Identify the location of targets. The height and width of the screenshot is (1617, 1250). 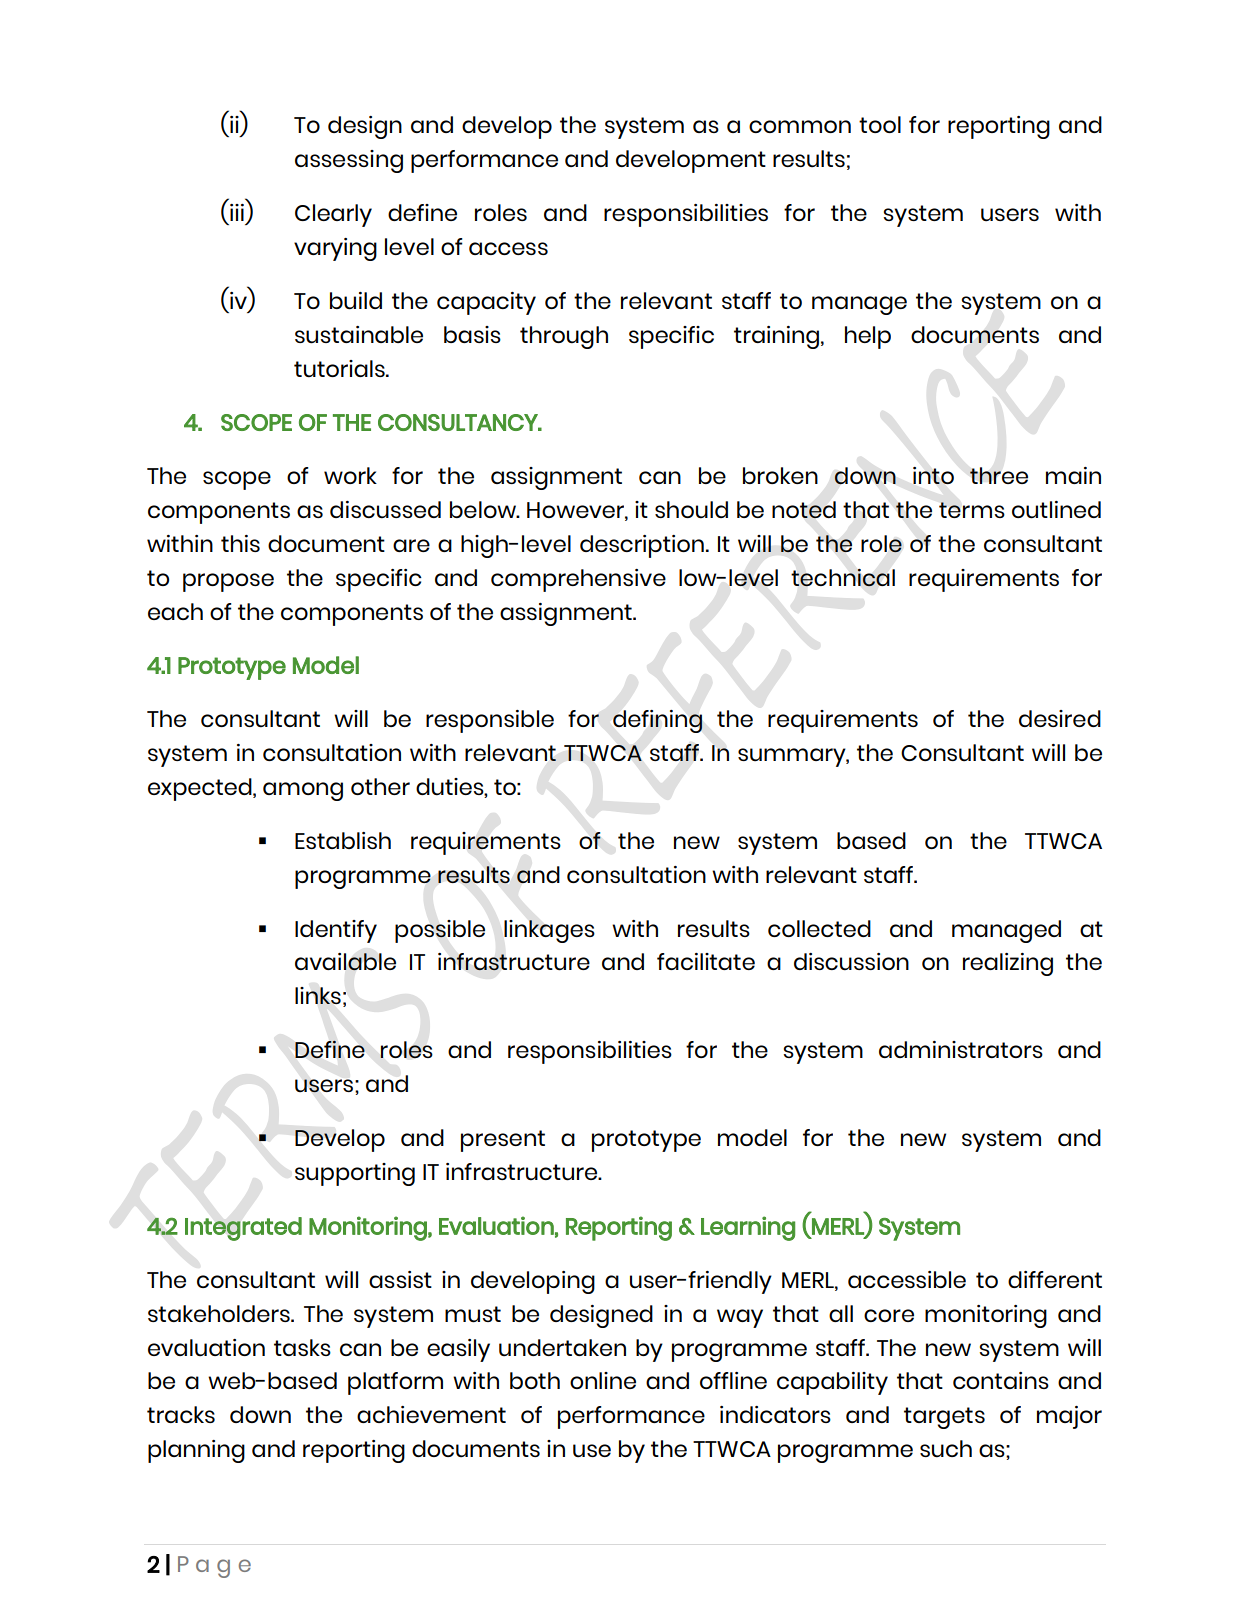
(944, 1418).
